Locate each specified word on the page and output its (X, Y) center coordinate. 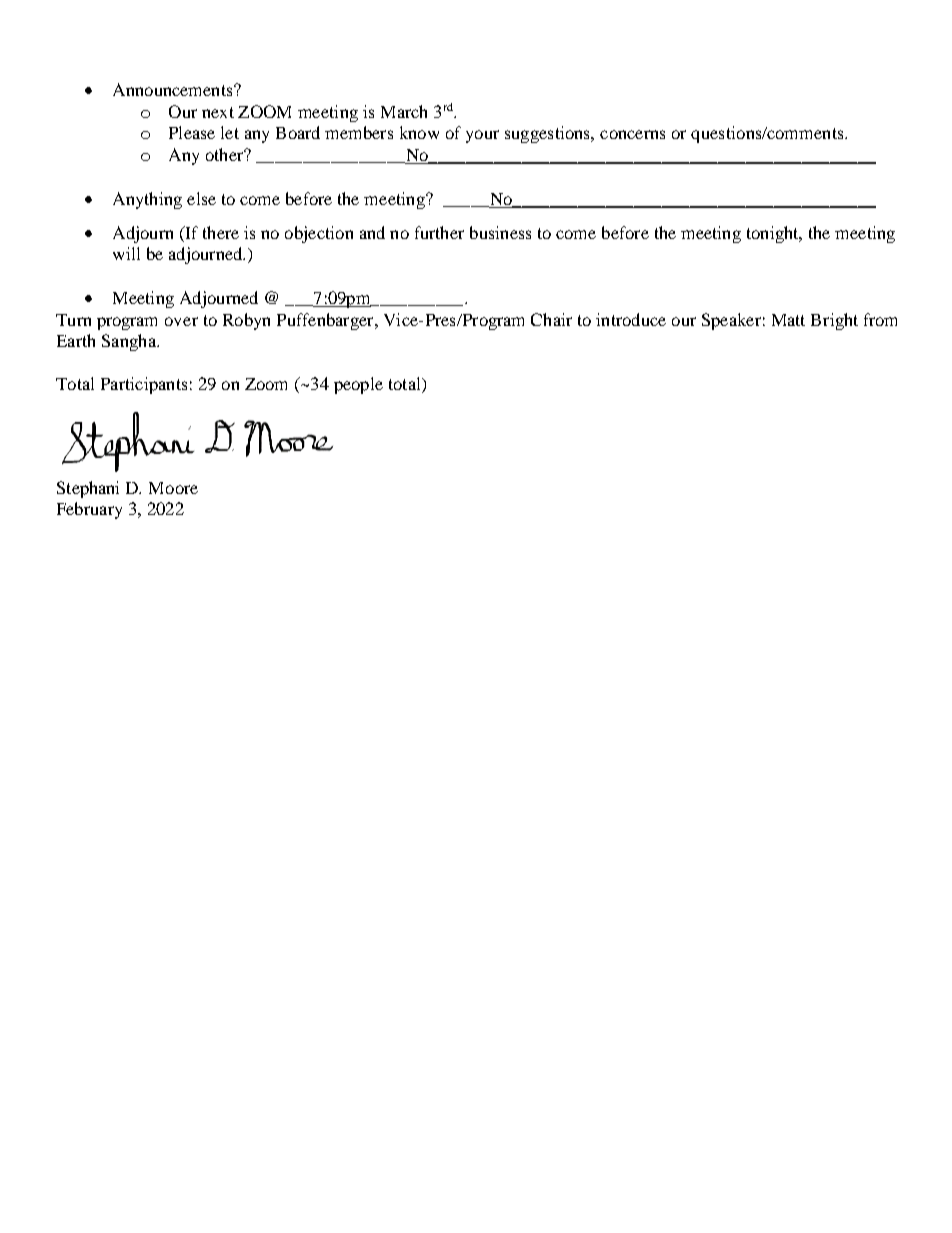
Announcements (174, 89)
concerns (632, 134)
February (89, 510)
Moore (173, 488)
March (404, 111)
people (358, 385)
